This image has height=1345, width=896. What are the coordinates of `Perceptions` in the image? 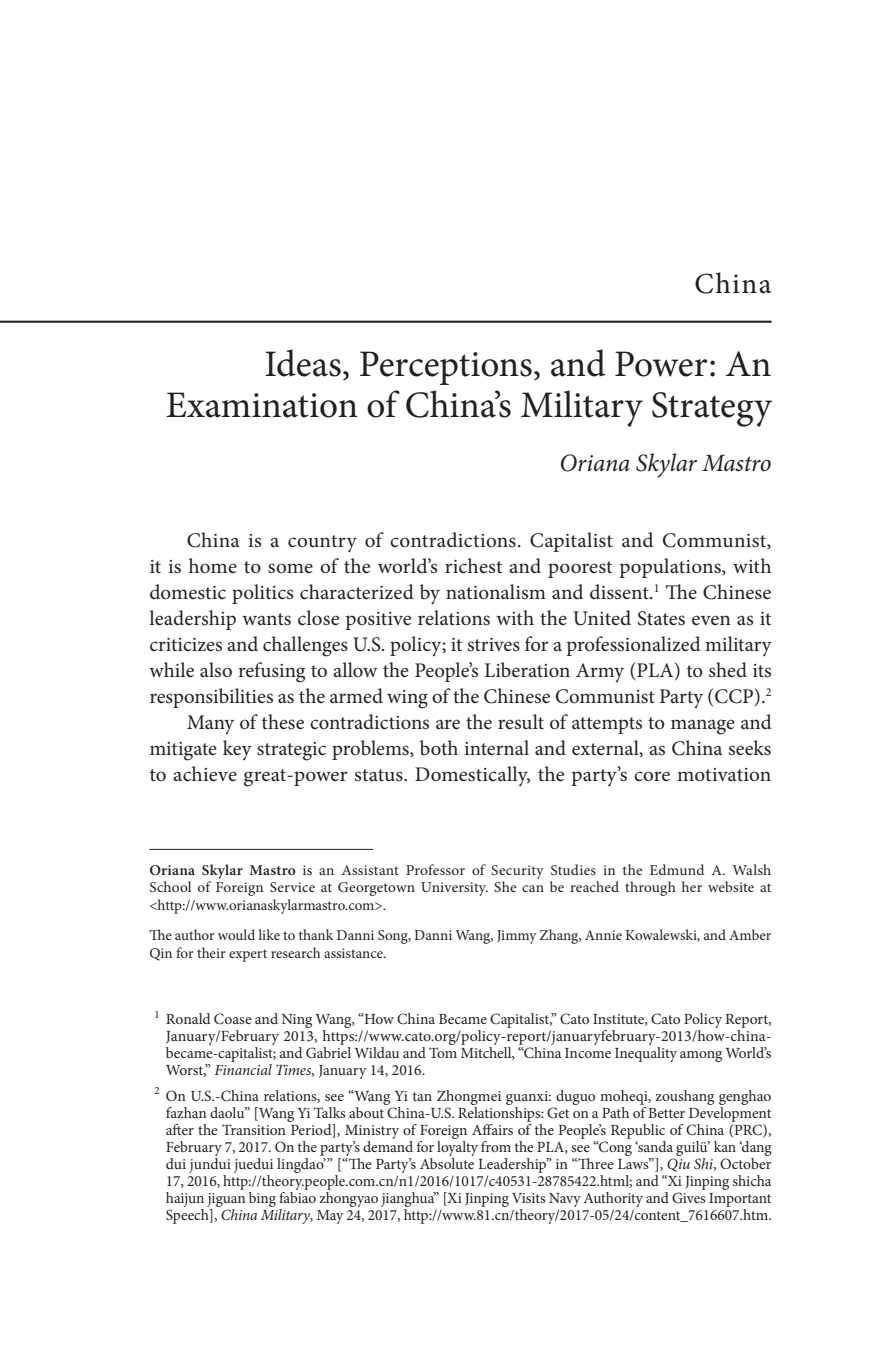 It's located at (446, 368).
